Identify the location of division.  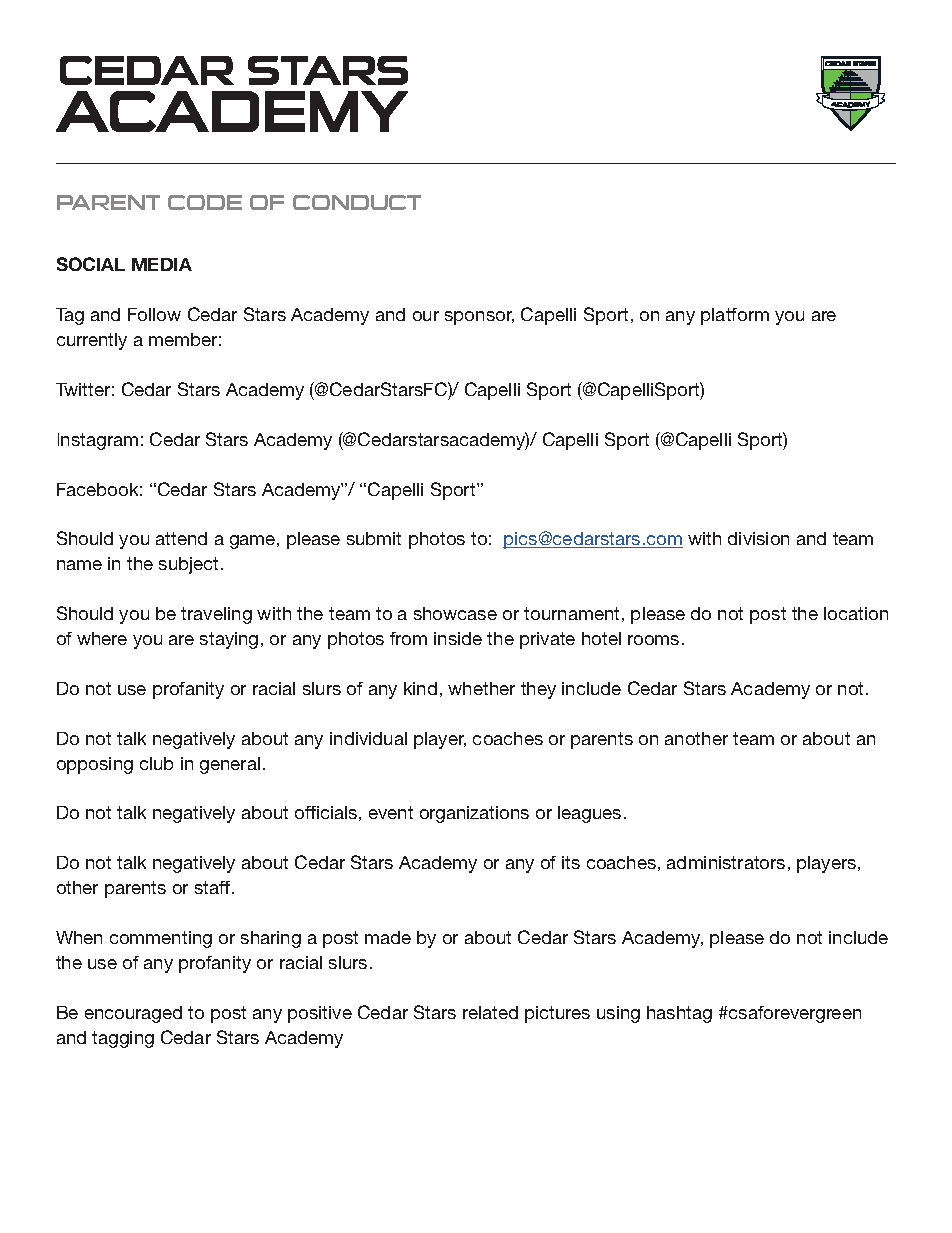
(758, 538).
